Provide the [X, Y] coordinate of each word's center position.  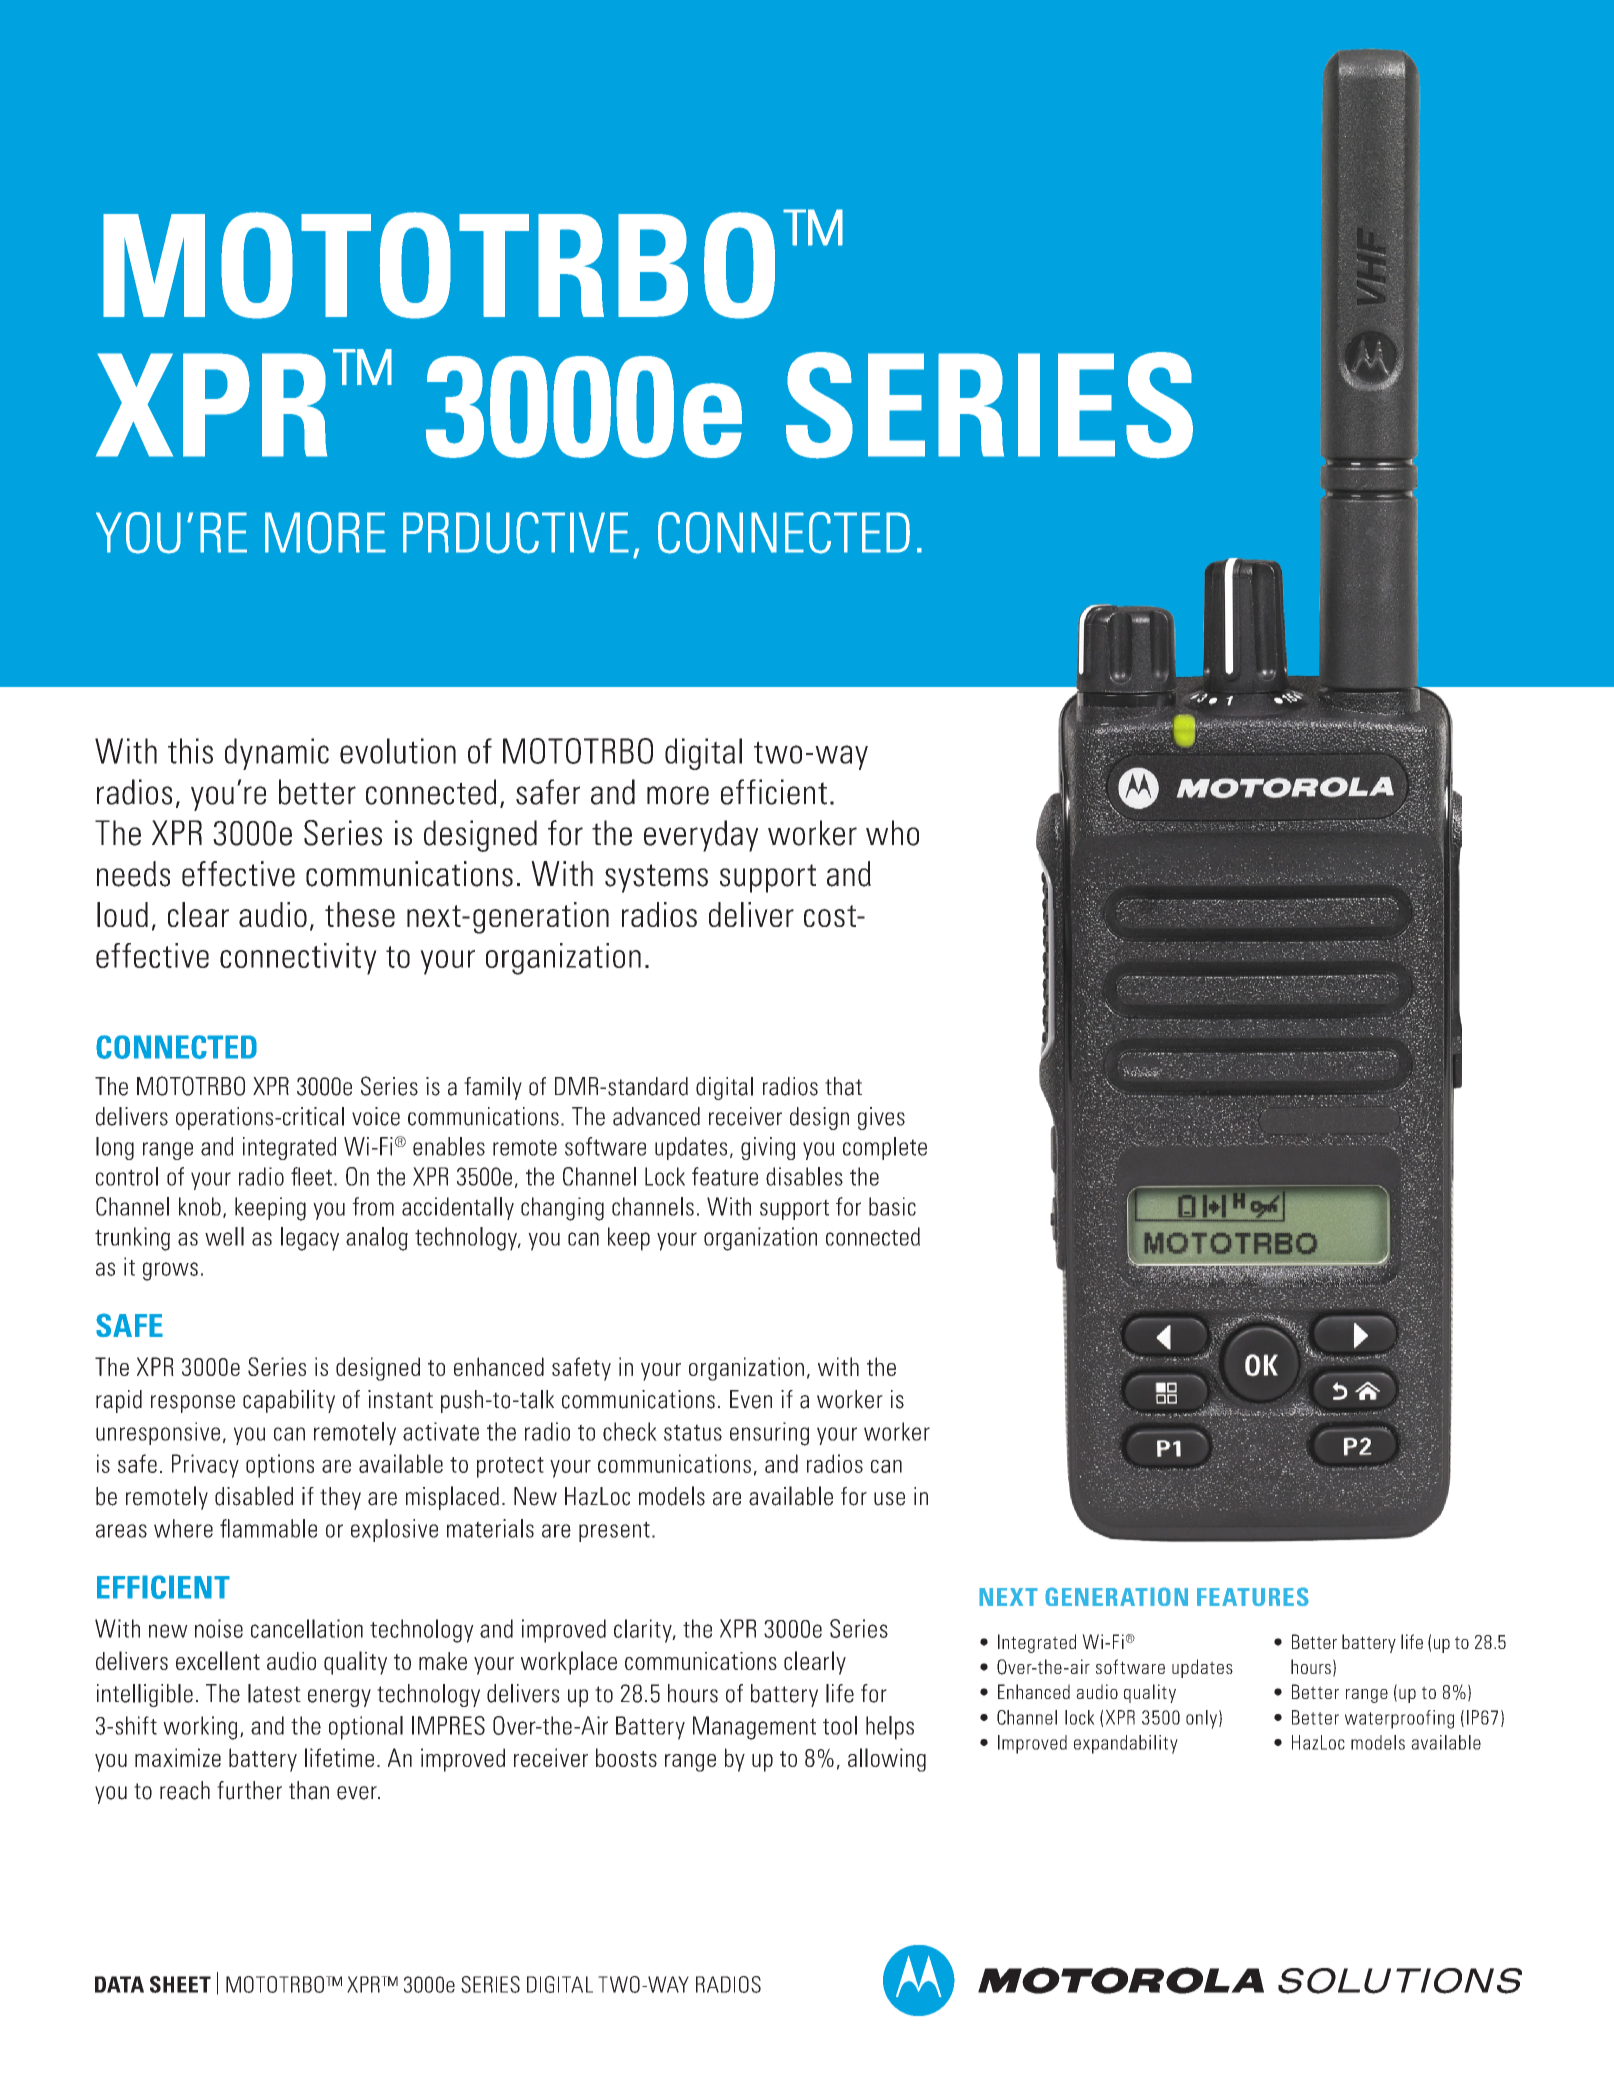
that [843, 1086]
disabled [254, 1496]
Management [754, 1728]
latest [274, 1693]
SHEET [180, 1984]
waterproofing [1399, 1719]
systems [656, 878]
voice [376, 1116]
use [889, 1499]
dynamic [277, 754]
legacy [310, 1239]
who [892, 833]
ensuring [769, 1434]
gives [881, 1118]
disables [804, 1176]
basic [892, 1206]
